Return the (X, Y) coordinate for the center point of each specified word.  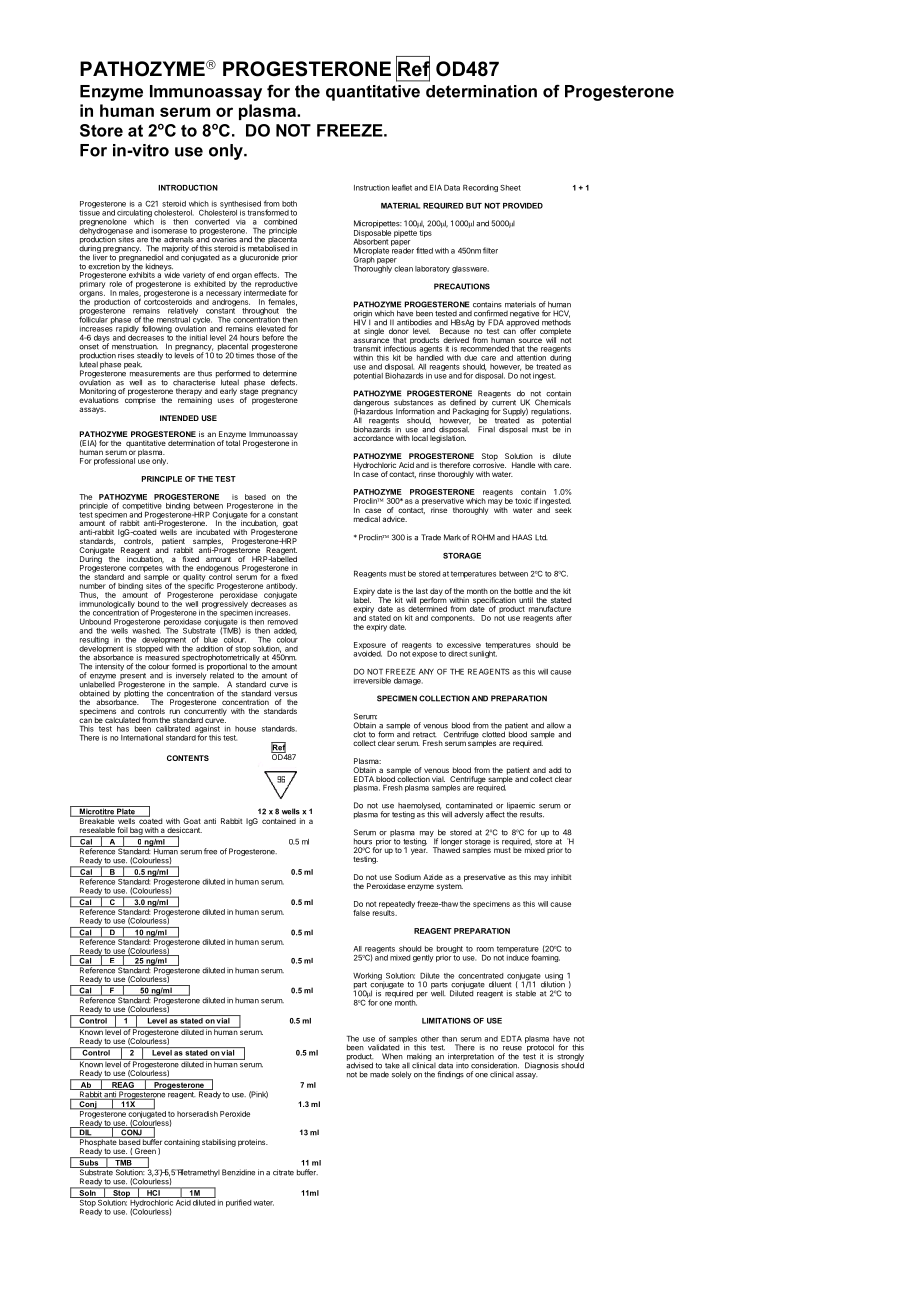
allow (556, 725)
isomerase (169, 231)
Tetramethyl (198, 1173)
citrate (283, 1172)
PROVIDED (523, 206)
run (175, 711)
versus (285, 694)
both (289, 204)
